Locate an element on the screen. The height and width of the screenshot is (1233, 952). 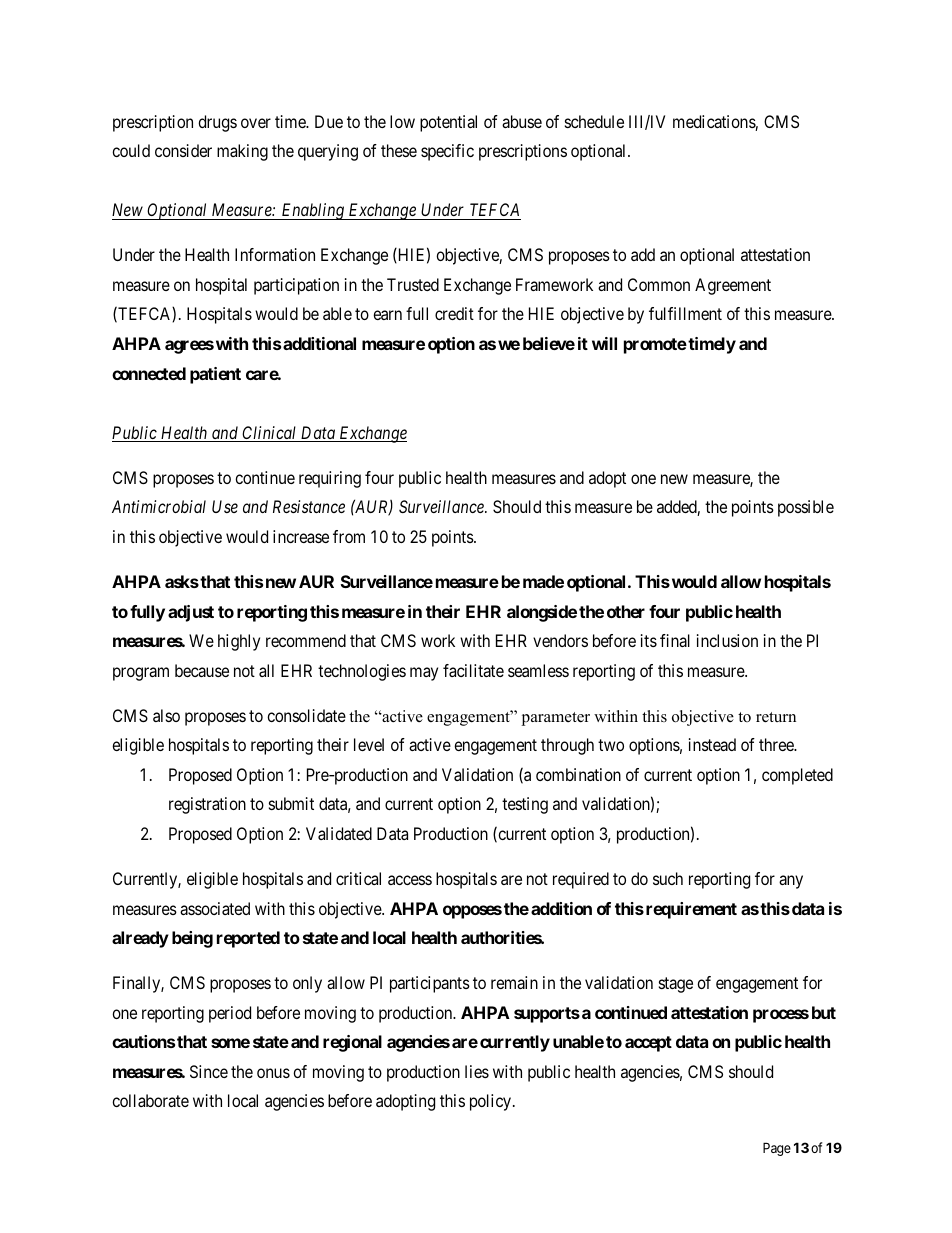
any is located at coordinates (791, 882).
